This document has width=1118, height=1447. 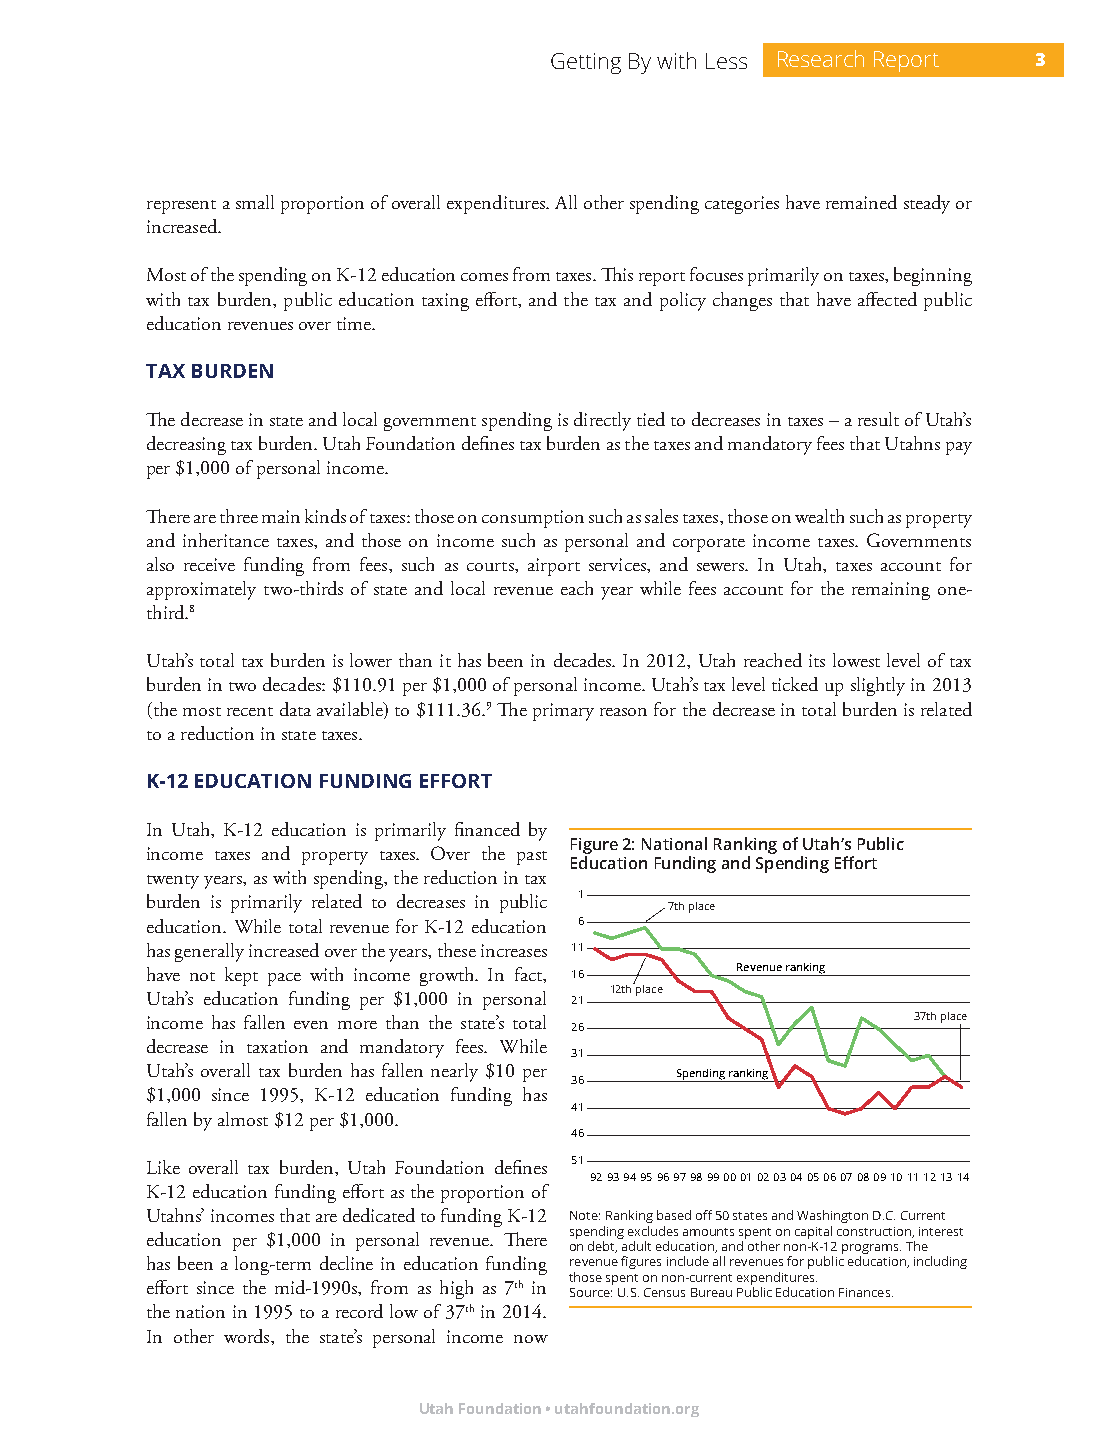 What do you see at coordinates (209, 952) in the document?
I see `generally` at bounding box center [209, 952].
